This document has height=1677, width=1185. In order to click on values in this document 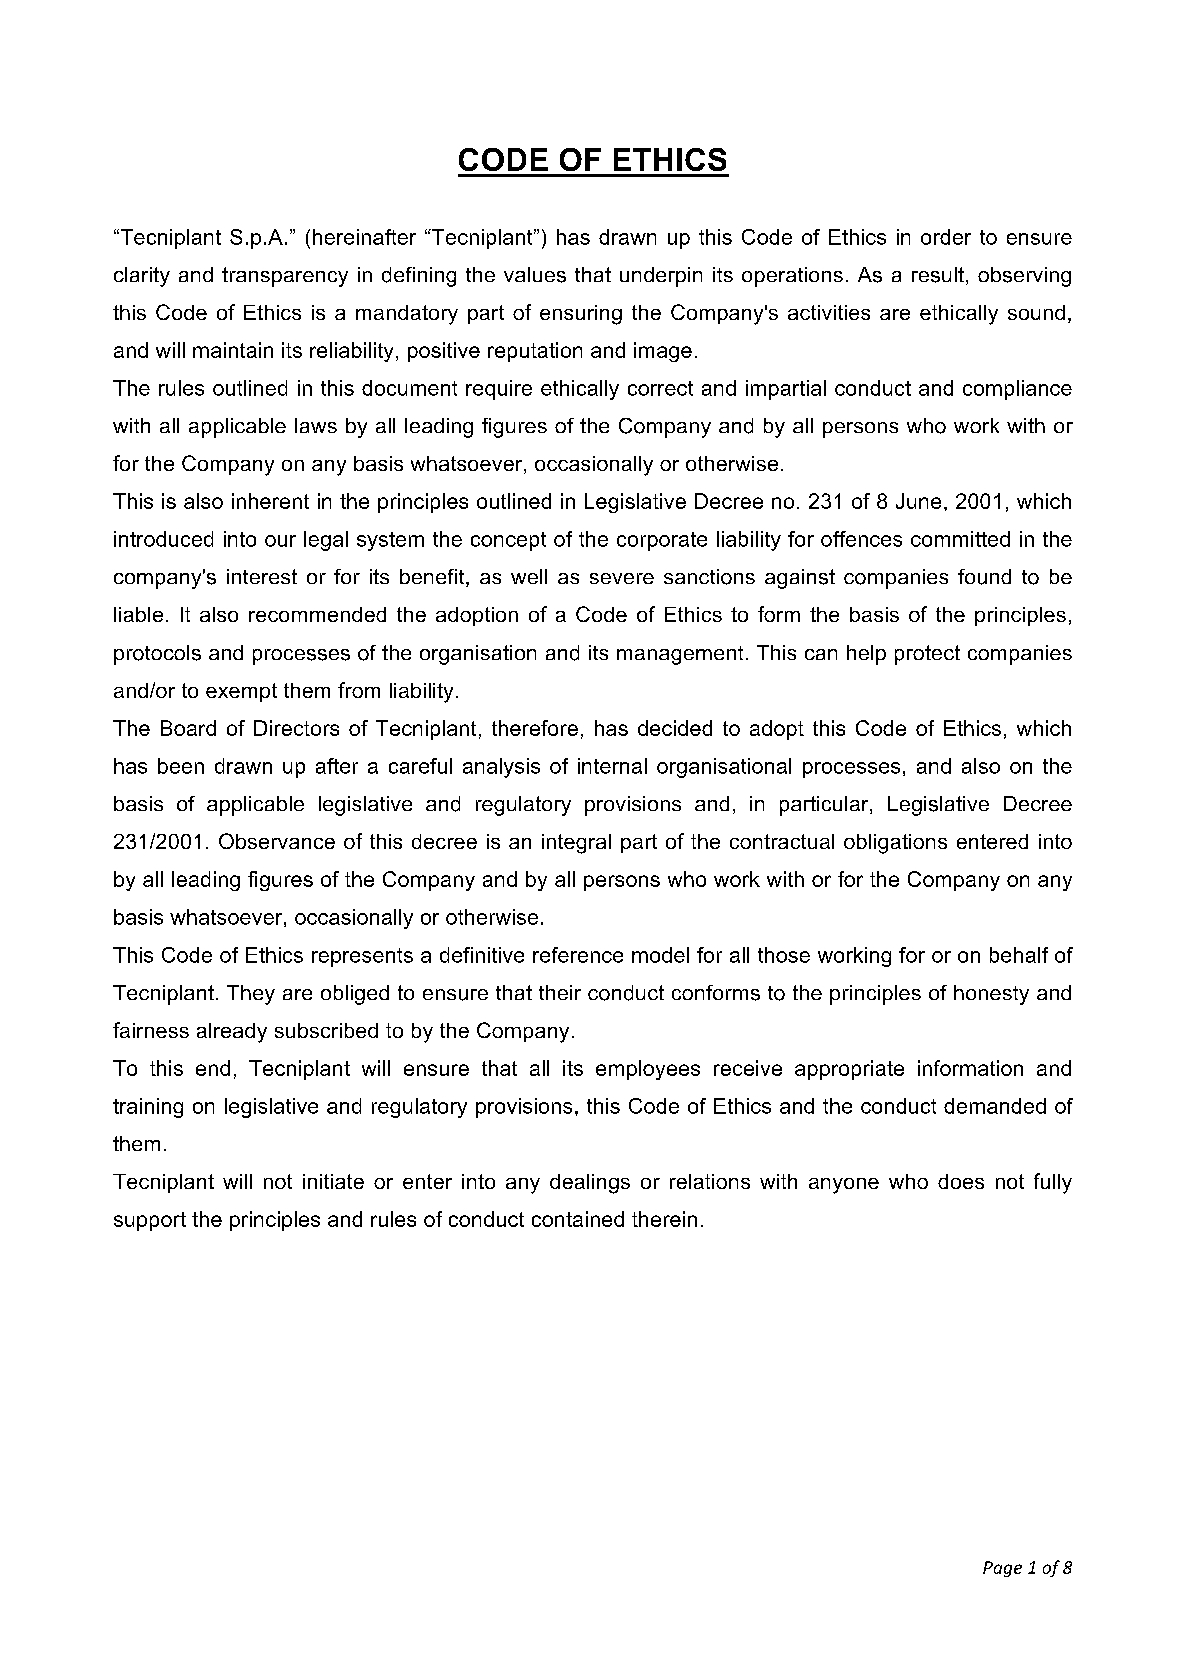, I will do `click(535, 275)`.
